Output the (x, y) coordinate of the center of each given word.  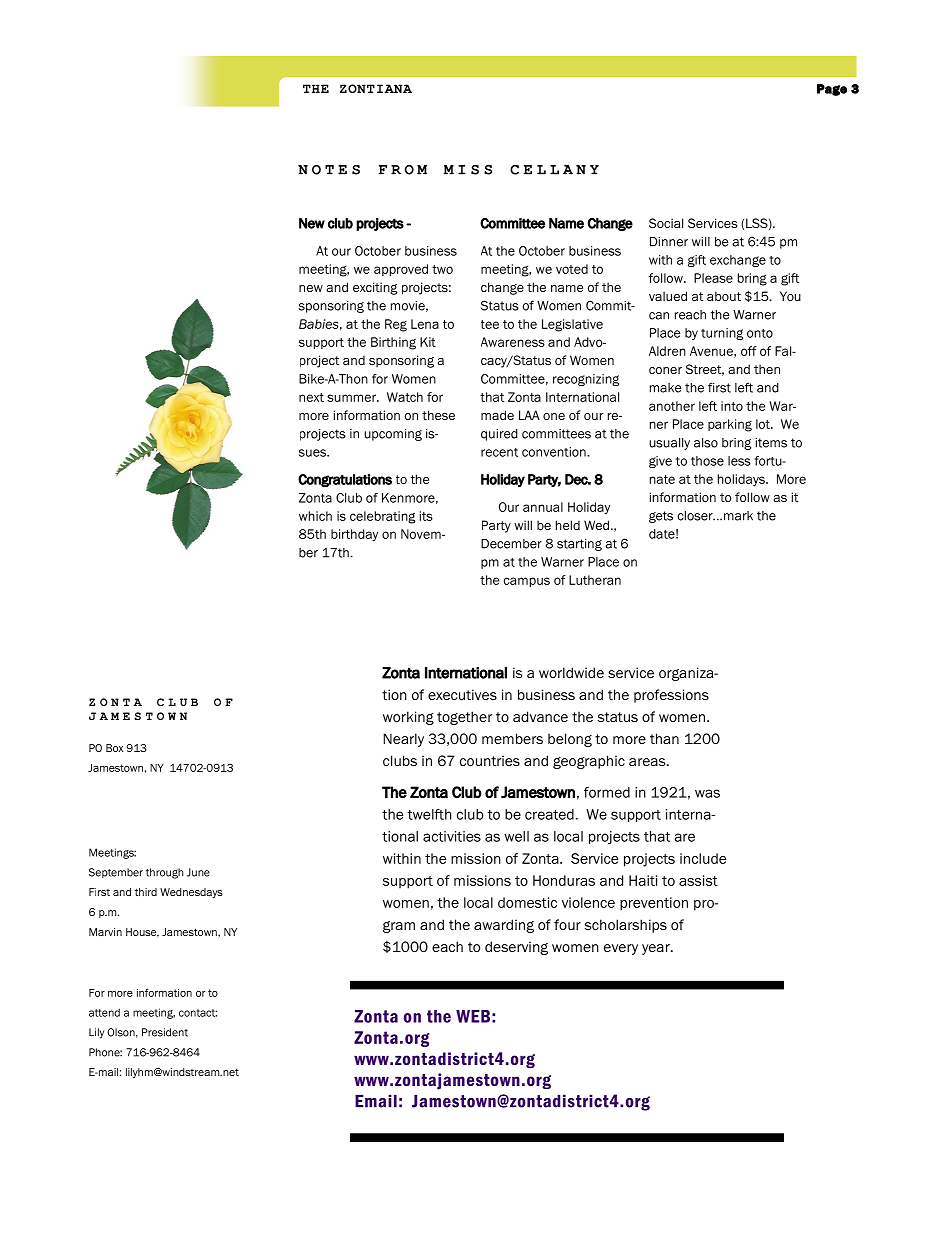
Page (832, 90)
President (165, 1032)
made (497, 415)
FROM (403, 170)
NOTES (329, 170)
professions (671, 696)
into (732, 406)
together (464, 718)
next (311, 397)
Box (114, 748)
